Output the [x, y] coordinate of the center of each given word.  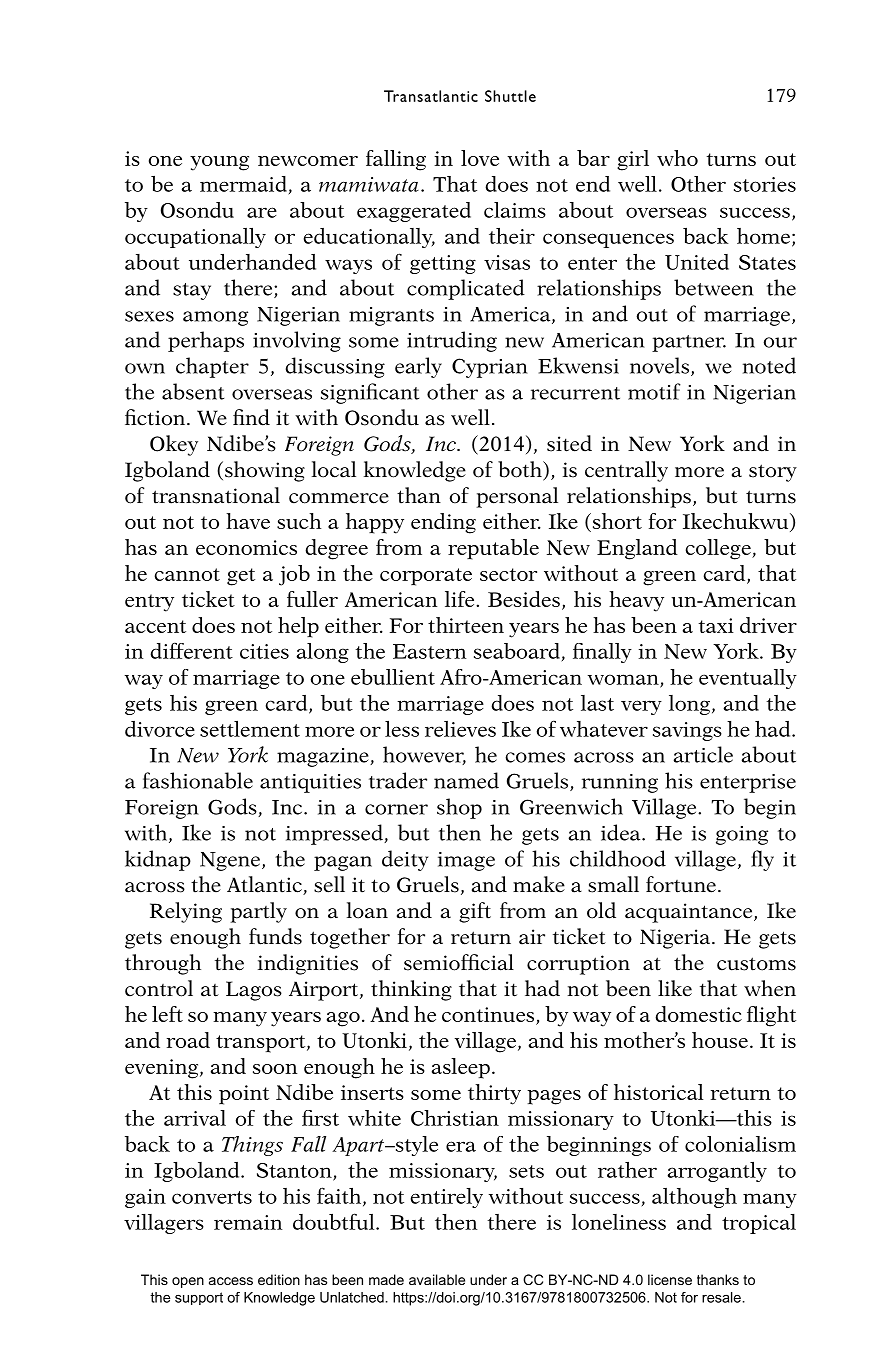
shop [459, 808]
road [188, 1040]
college [719, 549]
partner [689, 343]
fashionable [198, 780]
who [677, 158]
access [231, 1281]
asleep [461, 1068]
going [742, 835]
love [480, 158]
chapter [212, 367]
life [461, 599]
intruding [452, 341]
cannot [187, 574]
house [720, 1040]
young [219, 163]
